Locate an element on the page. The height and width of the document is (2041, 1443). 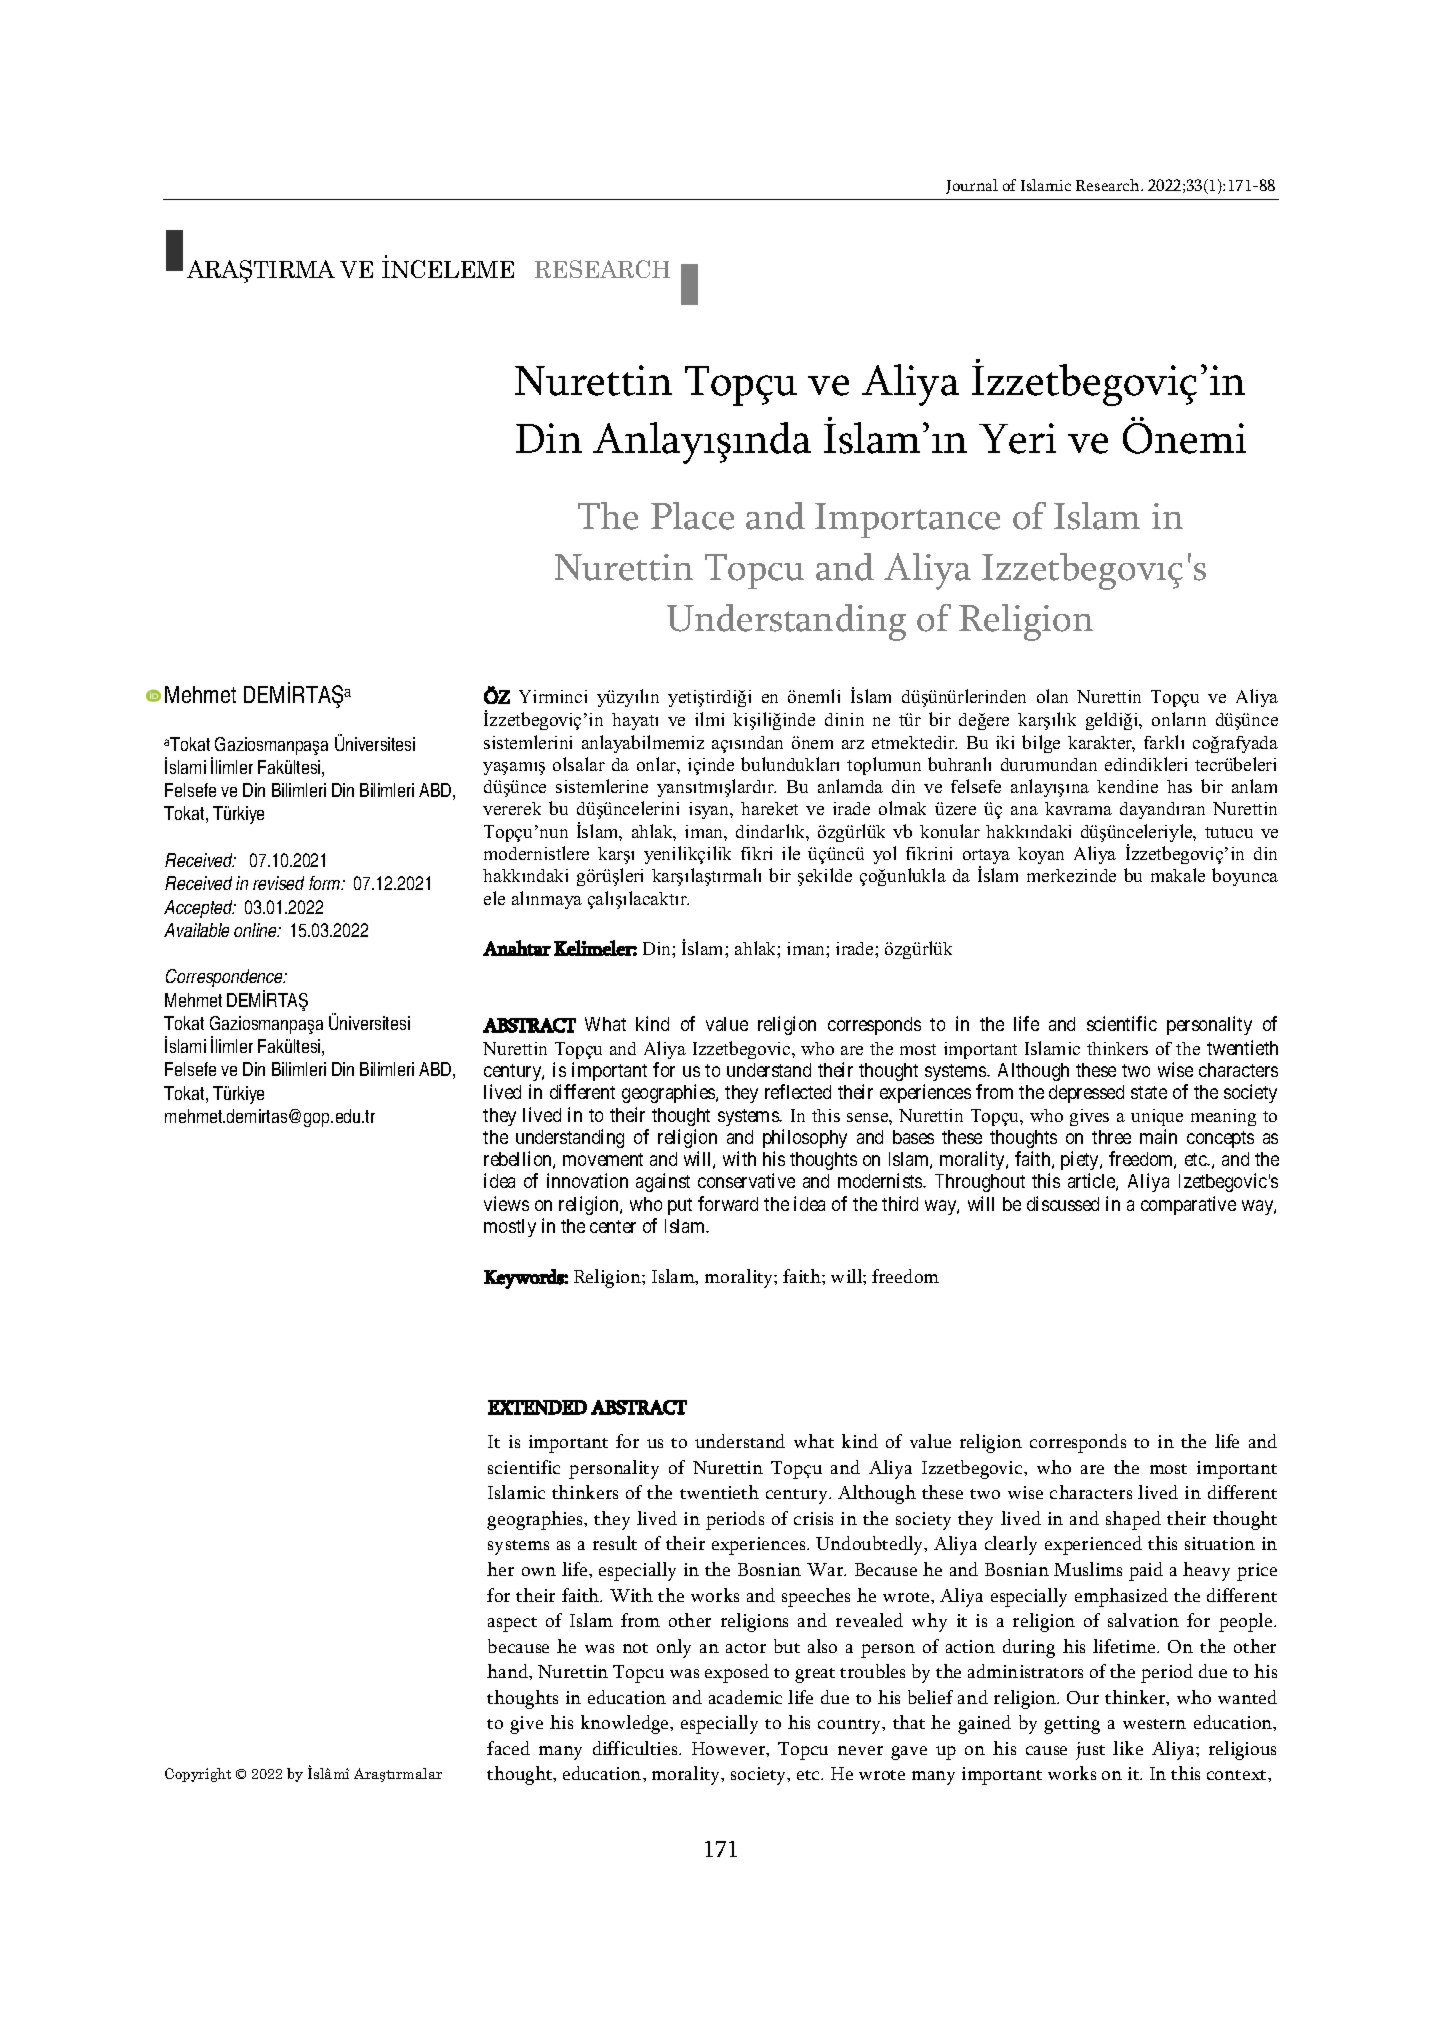
form is located at coordinates (326, 883).
